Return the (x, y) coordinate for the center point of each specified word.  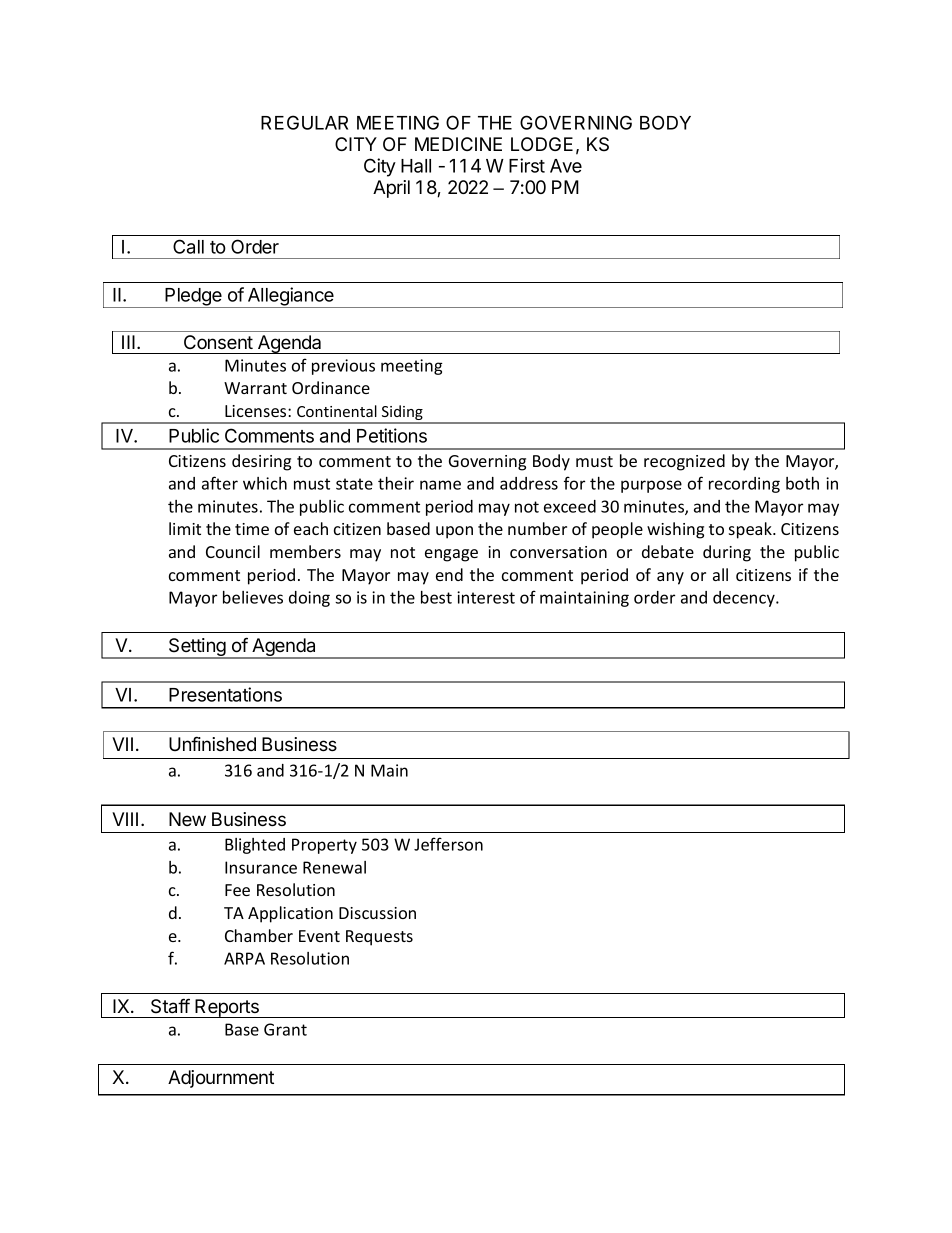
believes (253, 597)
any (670, 578)
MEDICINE (458, 144)
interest (486, 597)
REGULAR (304, 122)
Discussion (377, 913)
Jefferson (448, 844)
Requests (379, 938)
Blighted (255, 846)
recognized (684, 462)
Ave (566, 166)
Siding (402, 414)
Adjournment (221, 1079)
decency (745, 599)
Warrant (255, 388)
